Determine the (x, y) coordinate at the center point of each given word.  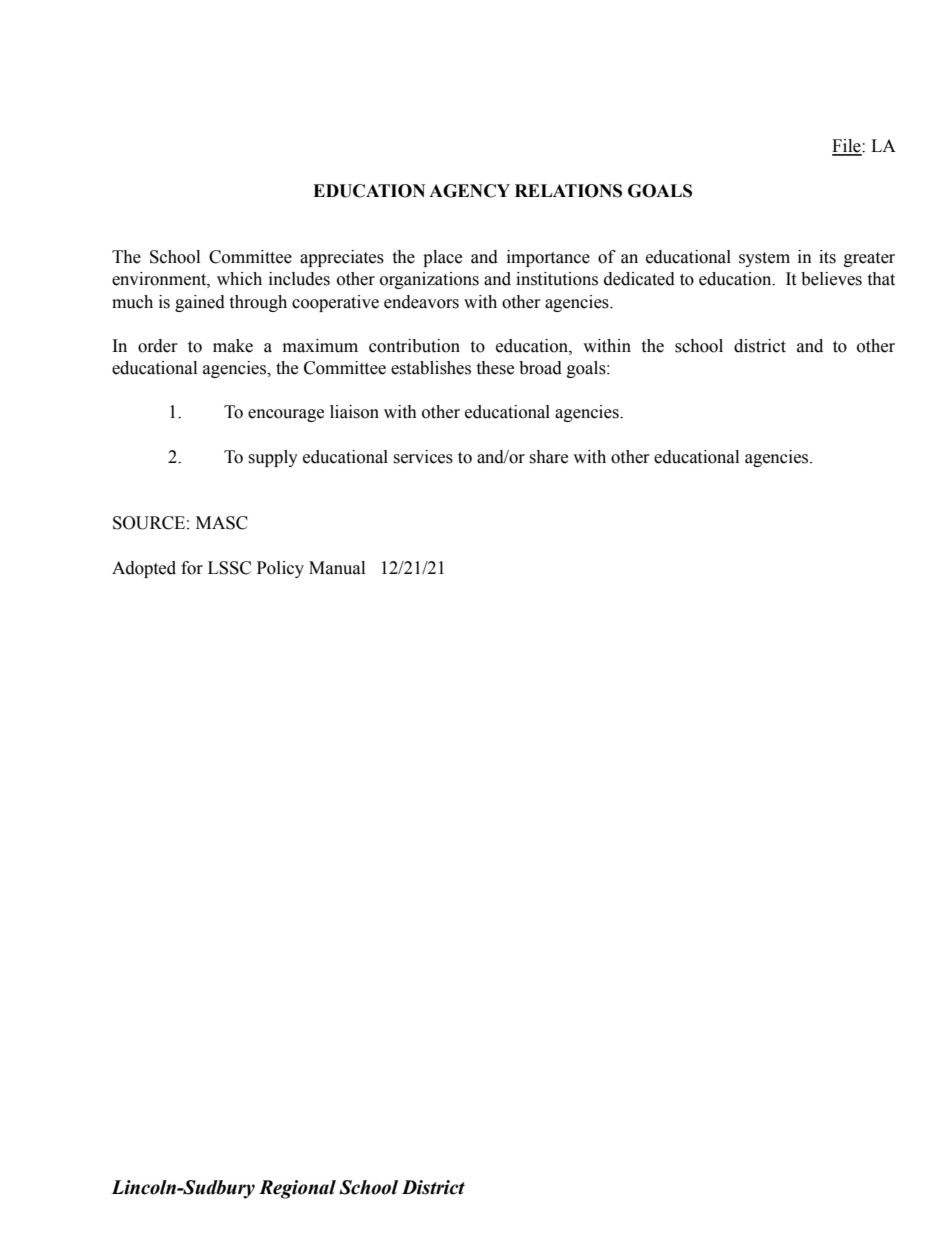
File (847, 147)
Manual (337, 568)
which (239, 279)
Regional (297, 1189)
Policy (280, 569)
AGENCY (469, 191)
